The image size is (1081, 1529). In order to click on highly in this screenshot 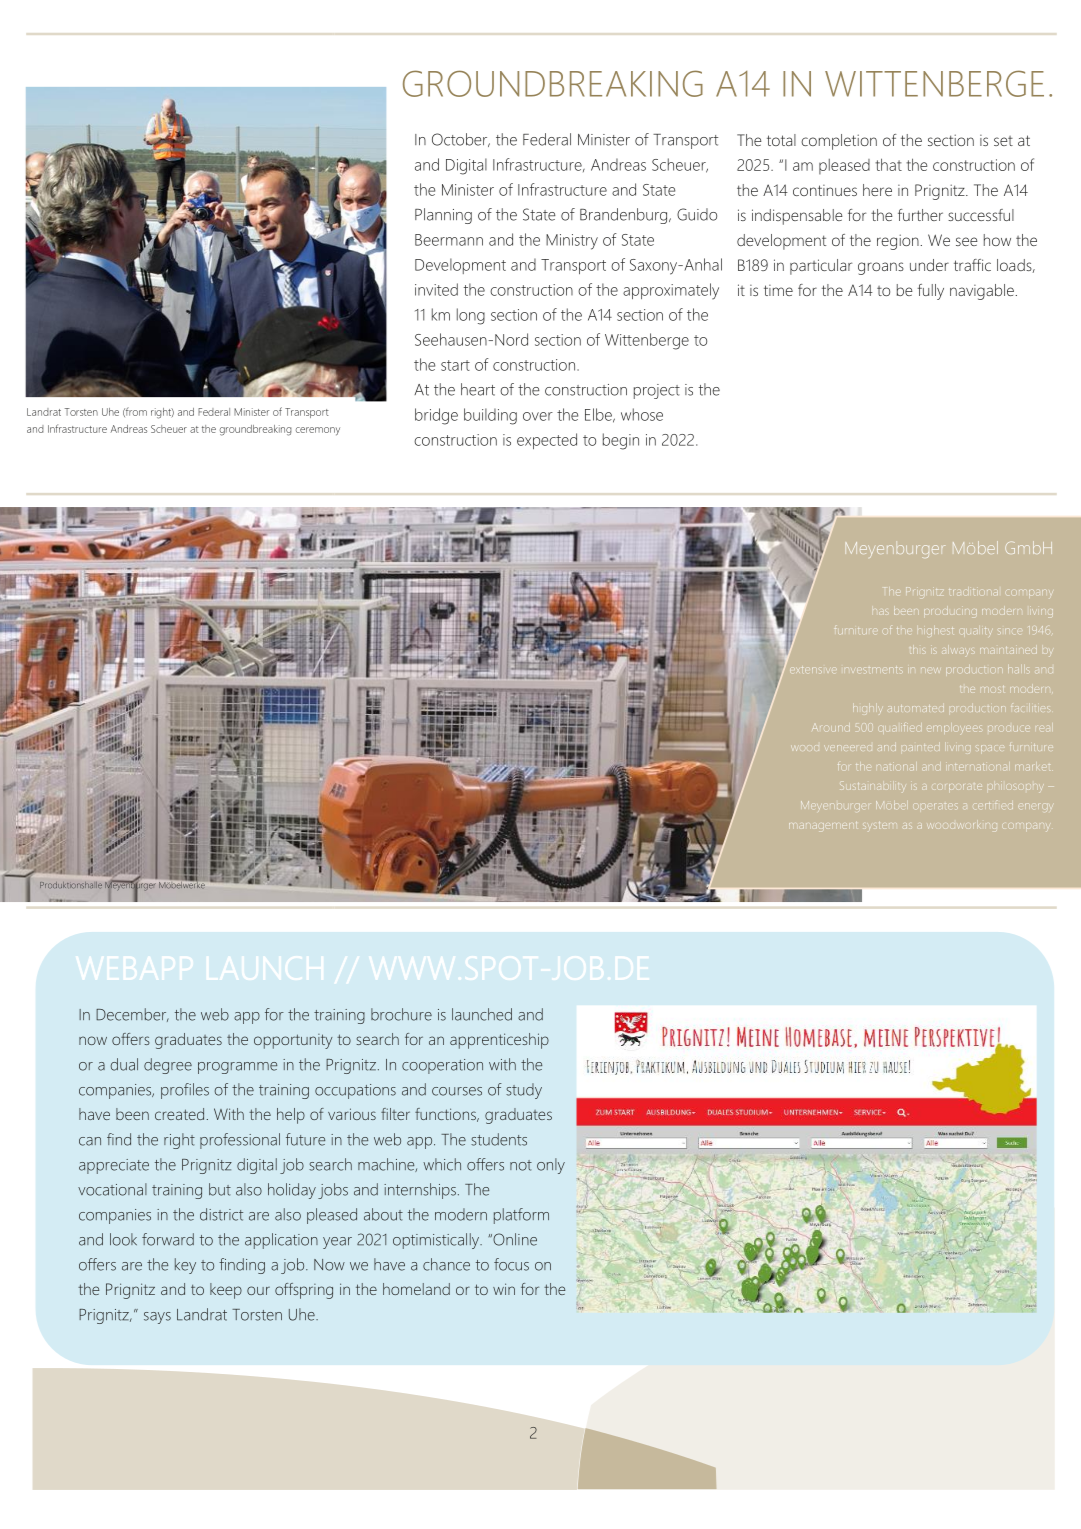, I will do `click(867, 709)`.
